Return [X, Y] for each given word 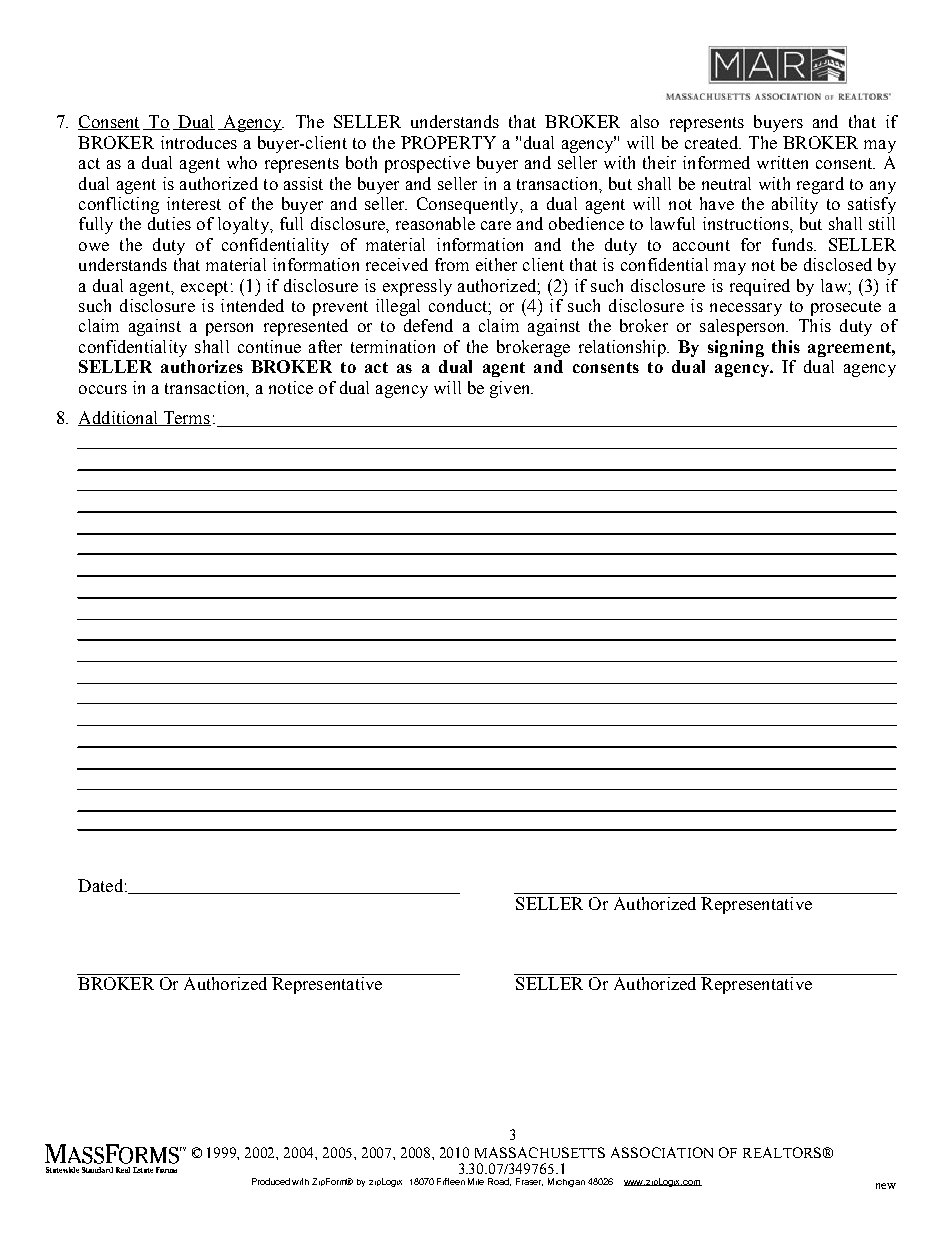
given [511, 389]
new [886, 1186]
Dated [100, 885]
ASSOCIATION [662, 1152]
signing [736, 348]
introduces [199, 142]
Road [499, 1182]
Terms [186, 418]
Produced [271, 1181]
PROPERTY [448, 142]
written [782, 162]
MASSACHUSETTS [540, 1152]
